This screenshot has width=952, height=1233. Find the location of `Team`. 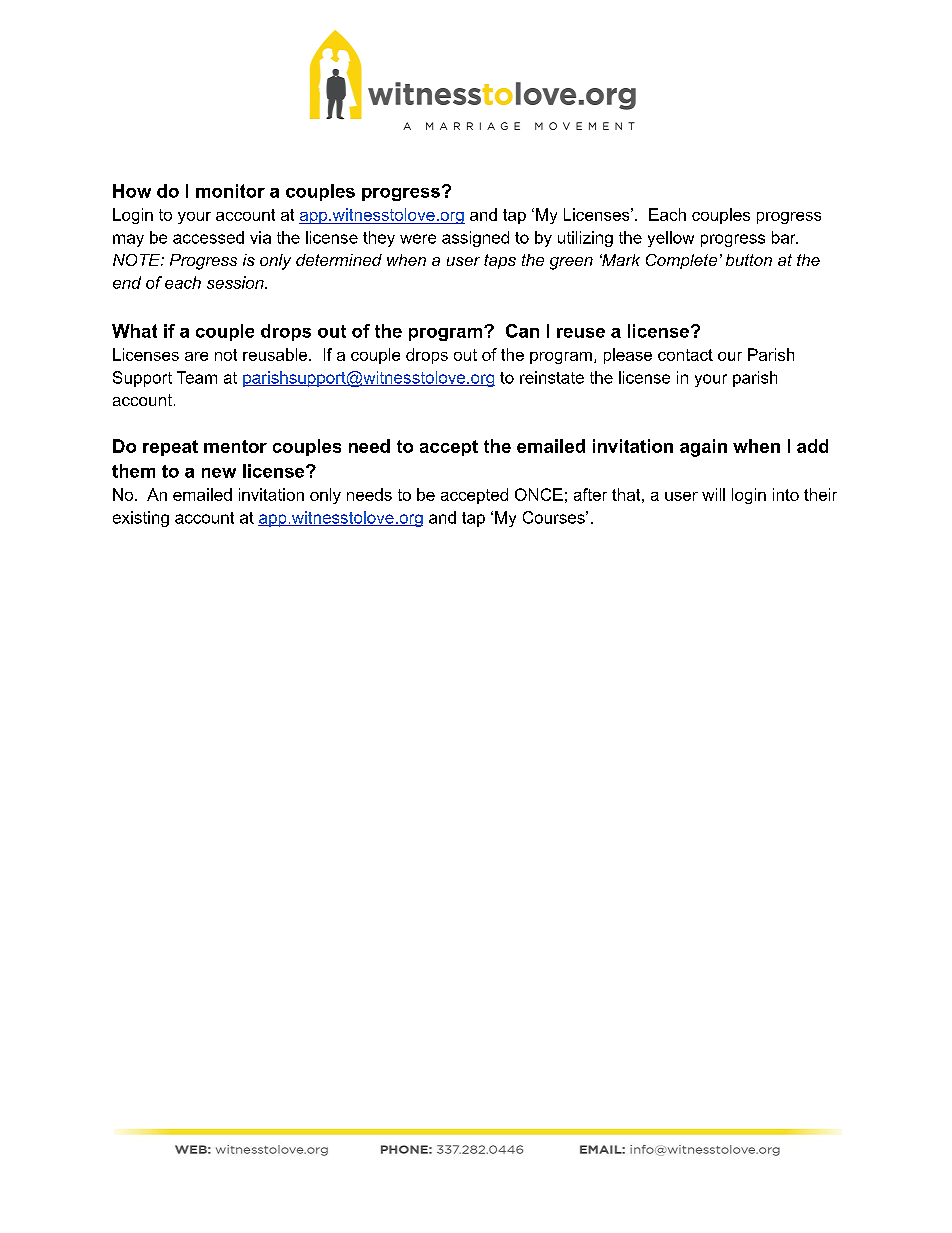

Team is located at coordinates (197, 377).
